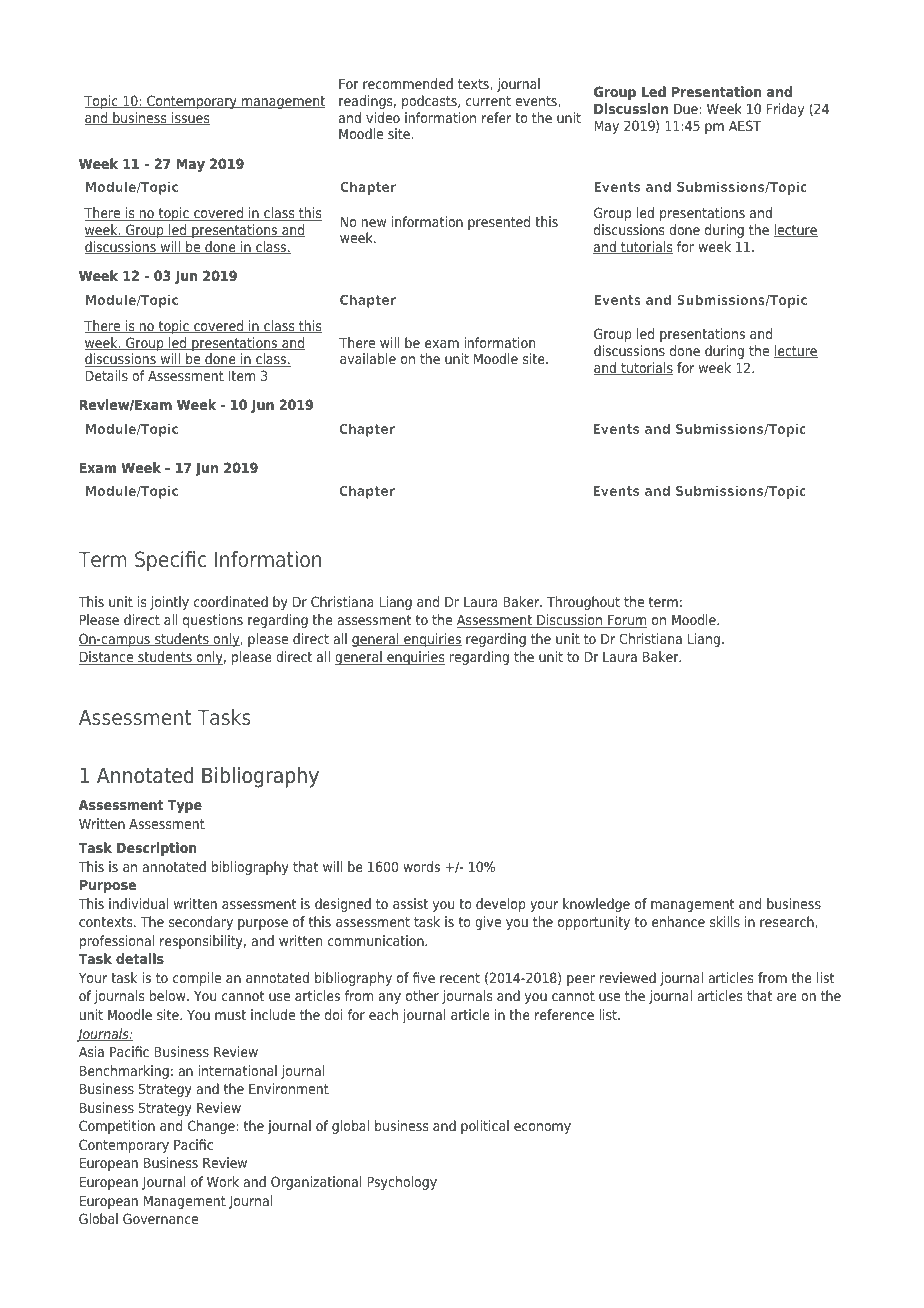 The image size is (924, 1308). I want to click on Throughout, so click(583, 603).
